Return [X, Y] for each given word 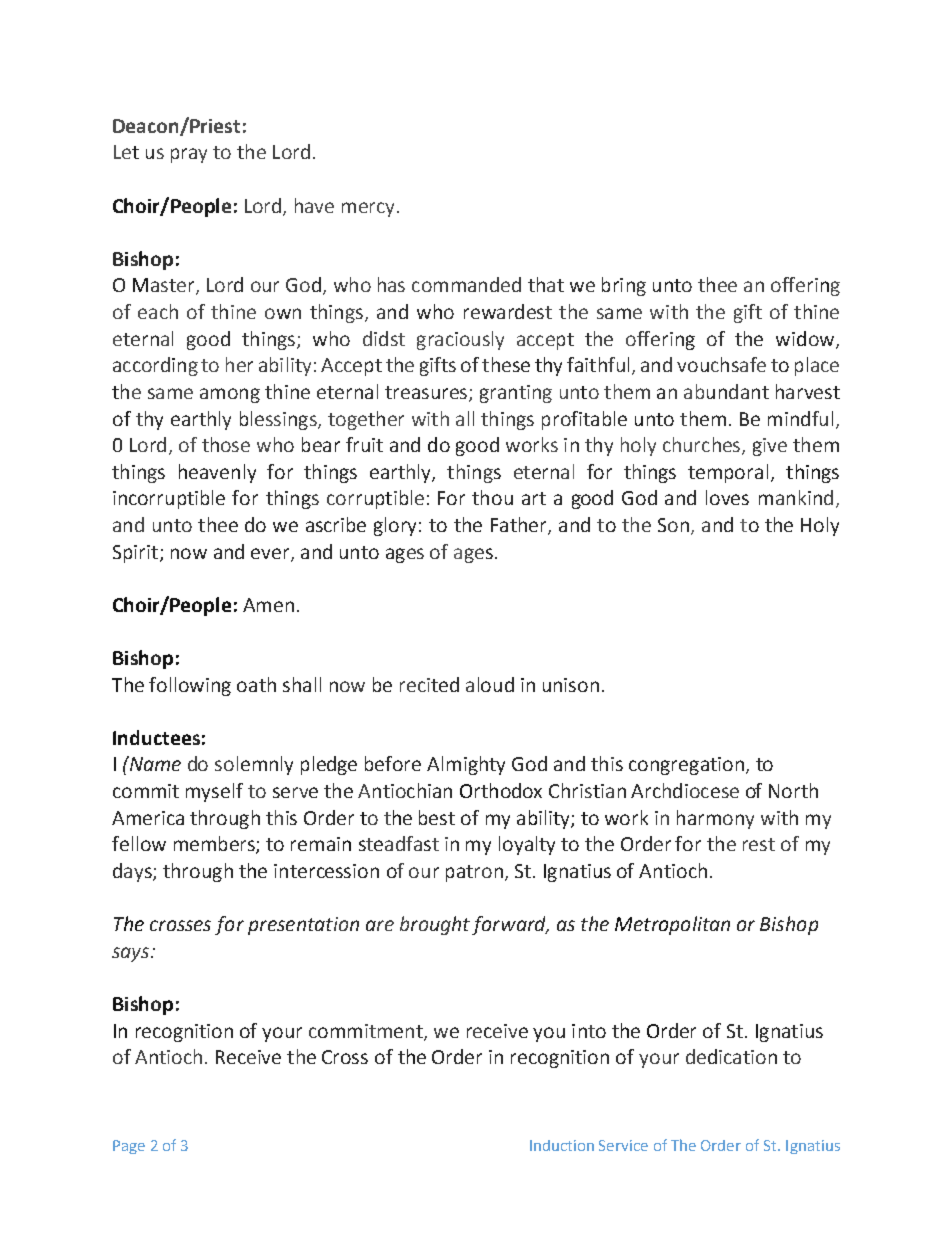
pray [189, 155]
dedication [731, 1056]
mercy [368, 209]
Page [129, 1147]
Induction [562, 1145]
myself [214, 792]
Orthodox [501, 790]
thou [492, 497]
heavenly [217, 473]
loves [727, 497]
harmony [715, 819]
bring [624, 286]
